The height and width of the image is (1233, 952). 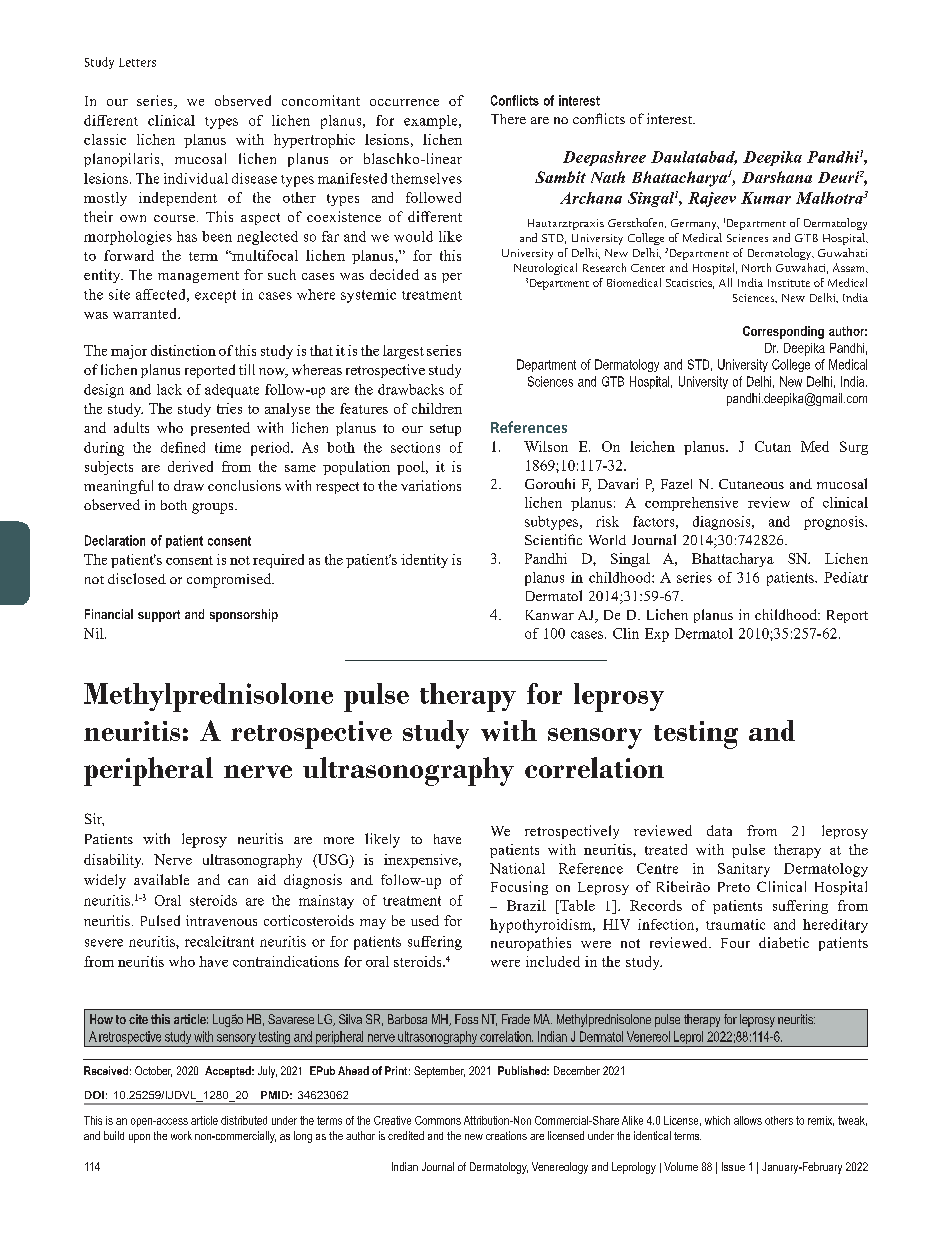 I want to click on work, so click(x=181, y=1135).
